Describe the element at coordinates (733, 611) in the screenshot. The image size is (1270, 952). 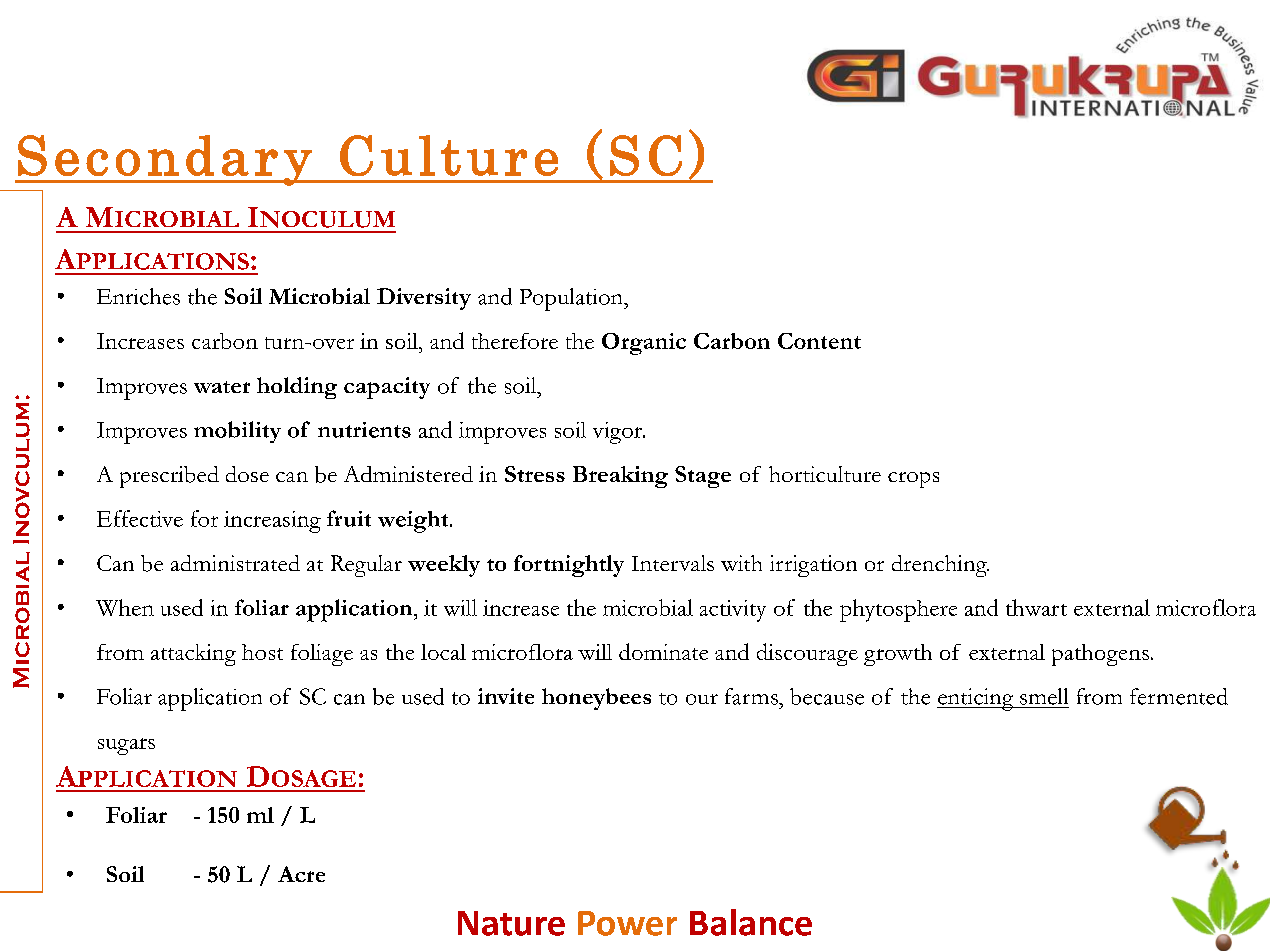
I see `activity` at that location.
